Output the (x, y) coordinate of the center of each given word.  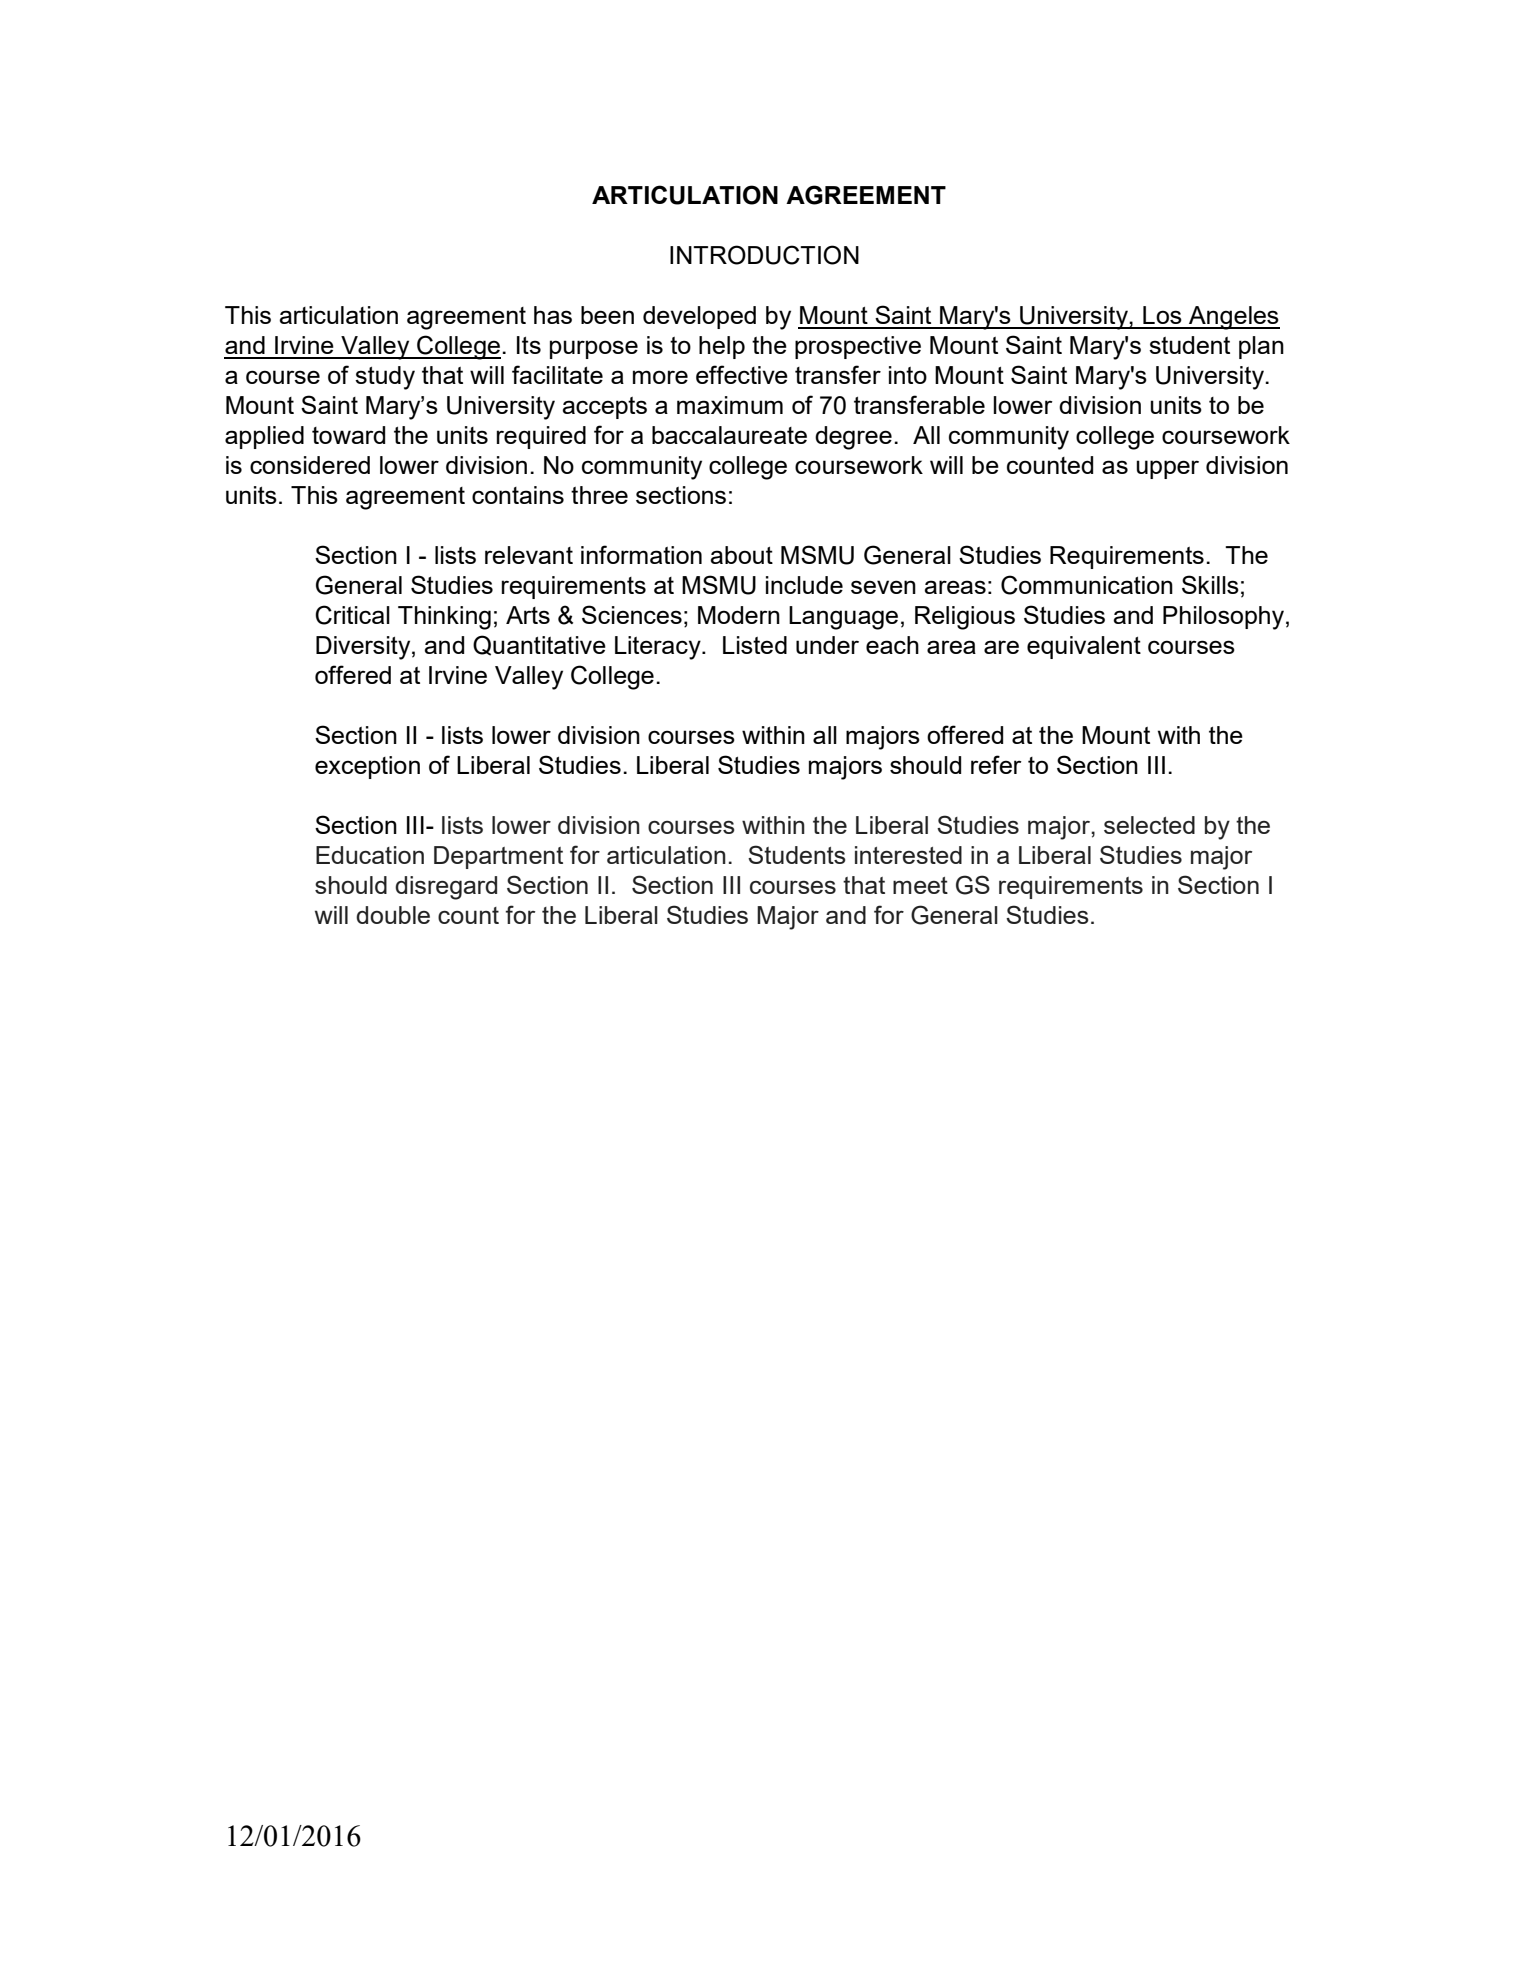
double (393, 915)
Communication (1087, 585)
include (804, 585)
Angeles (1233, 318)
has (553, 315)
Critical (352, 615)
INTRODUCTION (764, 255)
